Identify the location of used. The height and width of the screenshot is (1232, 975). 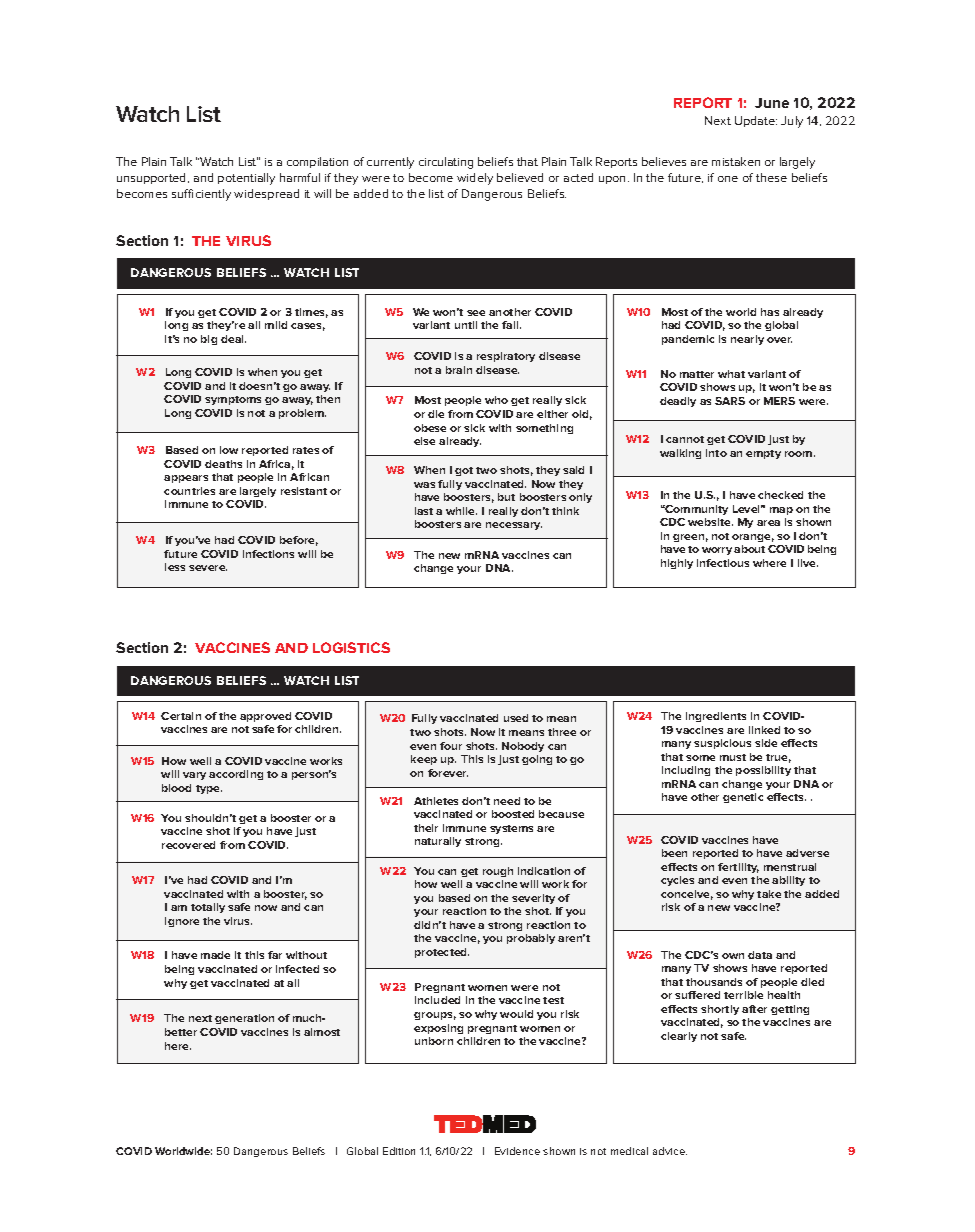
(516, 718).
